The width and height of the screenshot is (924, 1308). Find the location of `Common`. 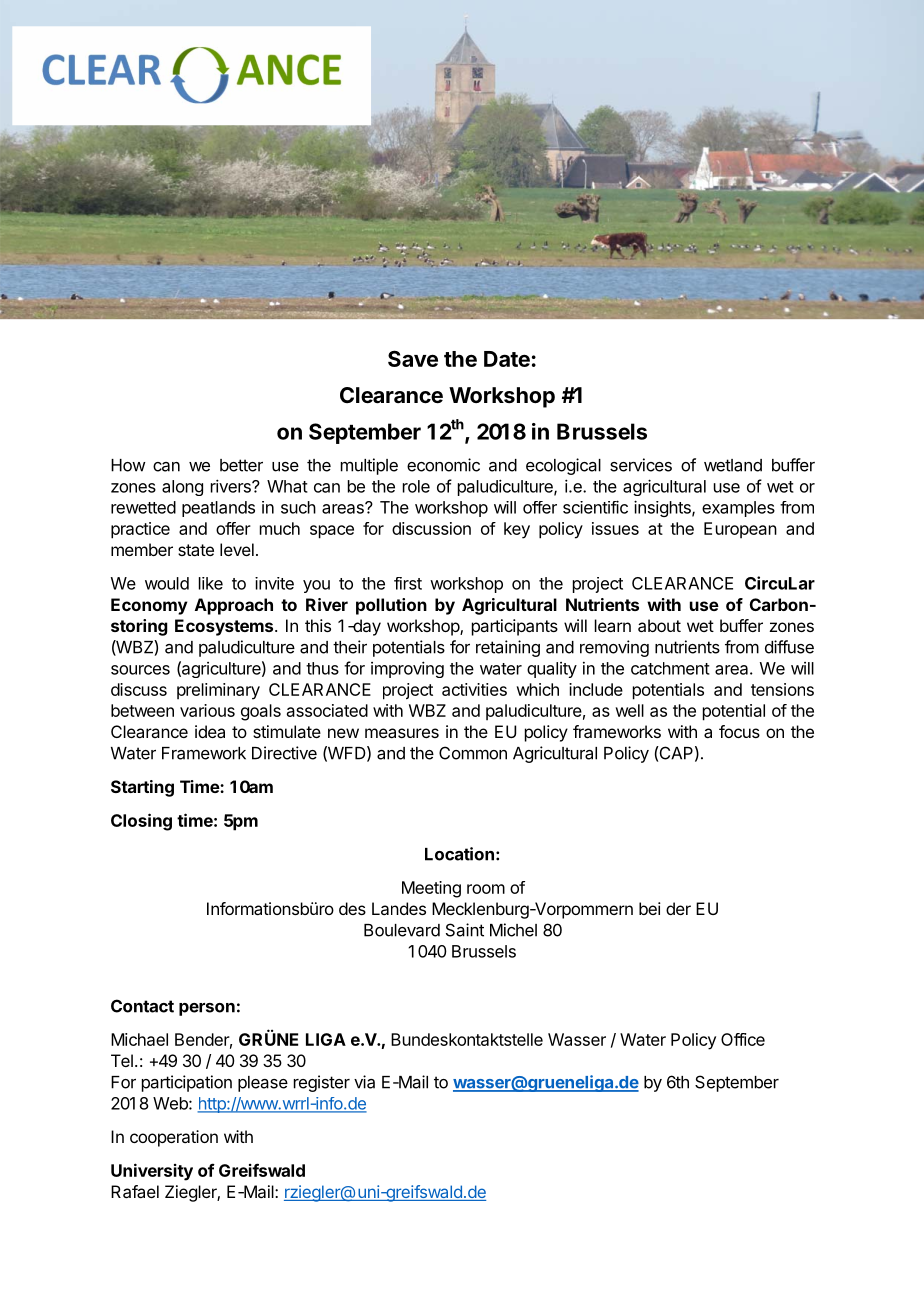

Common is located at coordinates (473, 753).
